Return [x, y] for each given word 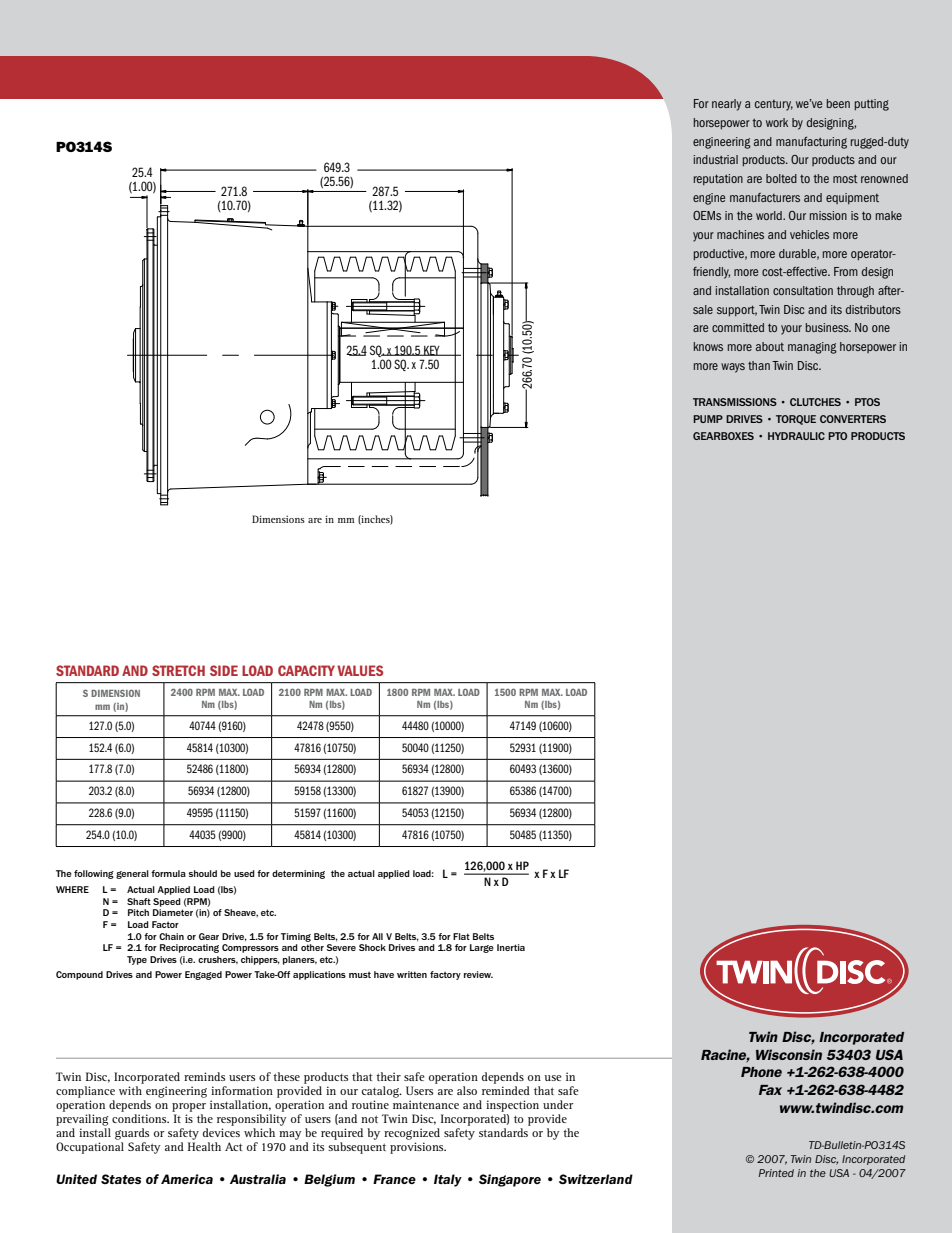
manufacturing [811, 143]
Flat [461, 936]
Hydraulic [796, 436]
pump [708, 419]
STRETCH [178, 670]
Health [204, 1146]
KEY [432, 350]
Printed [776, 1173]
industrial [715, 159]
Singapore [510, 1180]
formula [168, 873]
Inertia [511, 947]
